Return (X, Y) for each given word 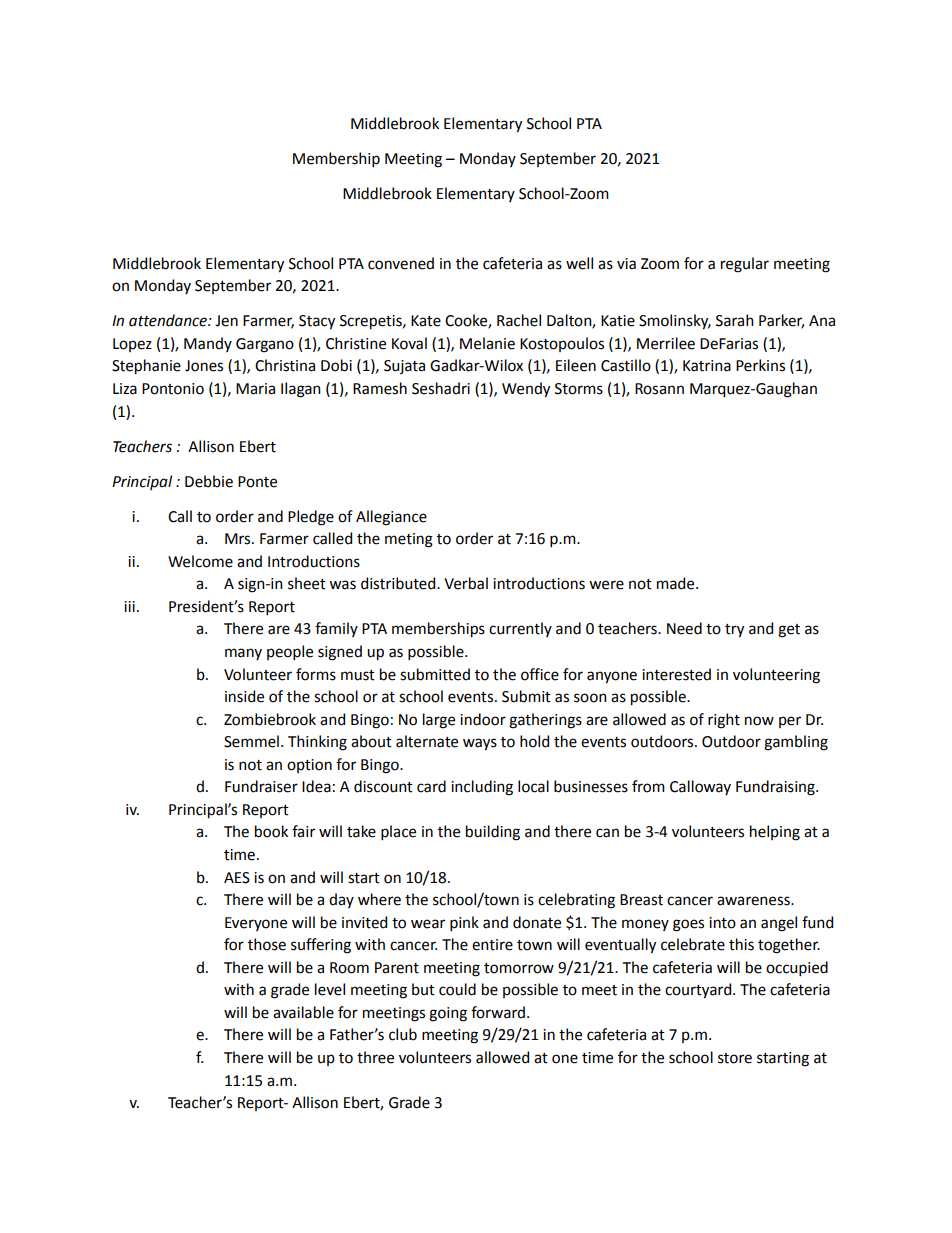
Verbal (466, 583)
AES (237, 878)
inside (244, 696)
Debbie (209, 481)
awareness (754, 901)
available (303, 1012)
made (677, 583)
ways (480, 744)
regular (745, 265)
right (724, 721)
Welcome (200, 561)
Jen (226, 321)
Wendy (526, 390)
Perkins (760, 365)
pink (464, 923)
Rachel (519, 320)
